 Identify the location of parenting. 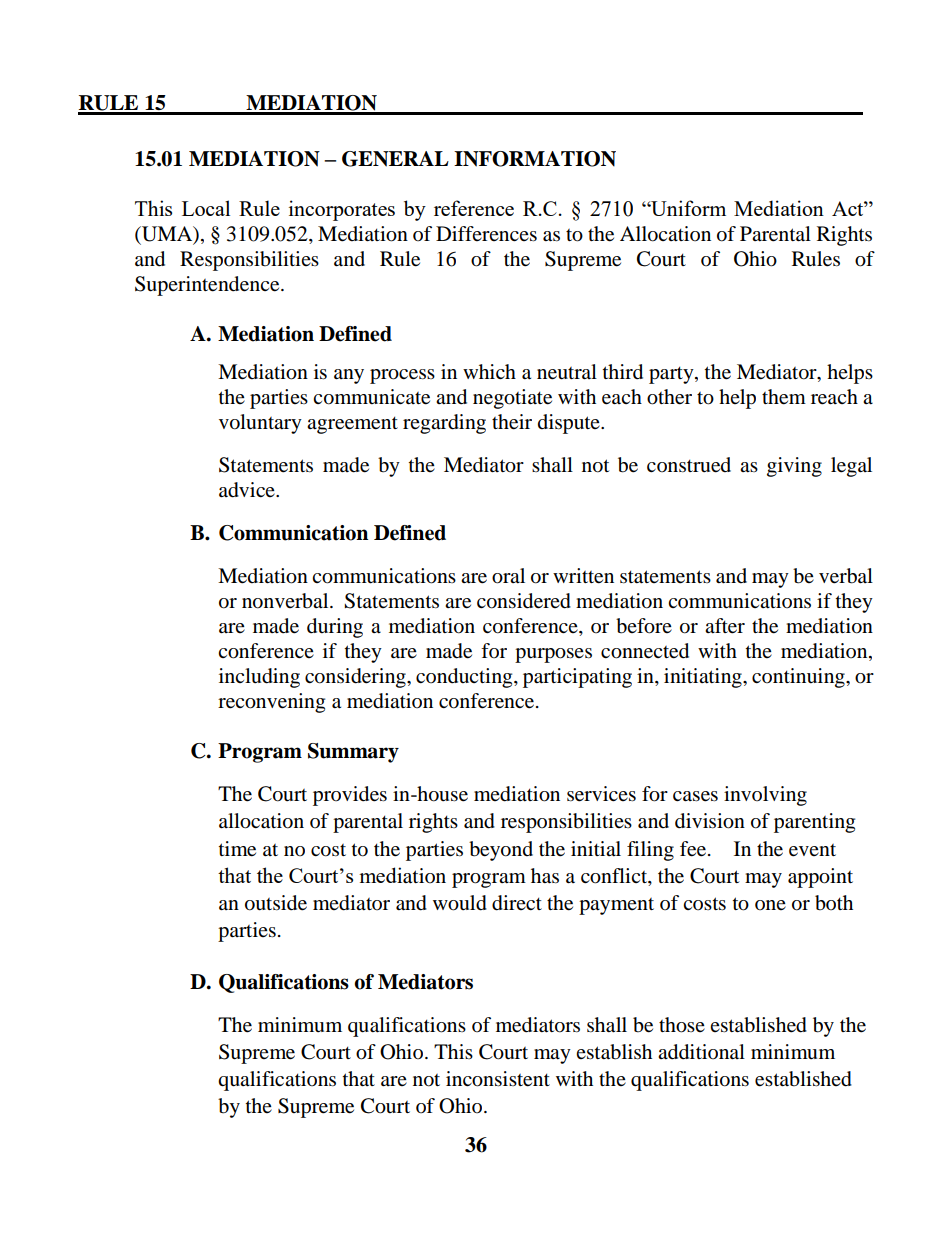
(814, 823).
